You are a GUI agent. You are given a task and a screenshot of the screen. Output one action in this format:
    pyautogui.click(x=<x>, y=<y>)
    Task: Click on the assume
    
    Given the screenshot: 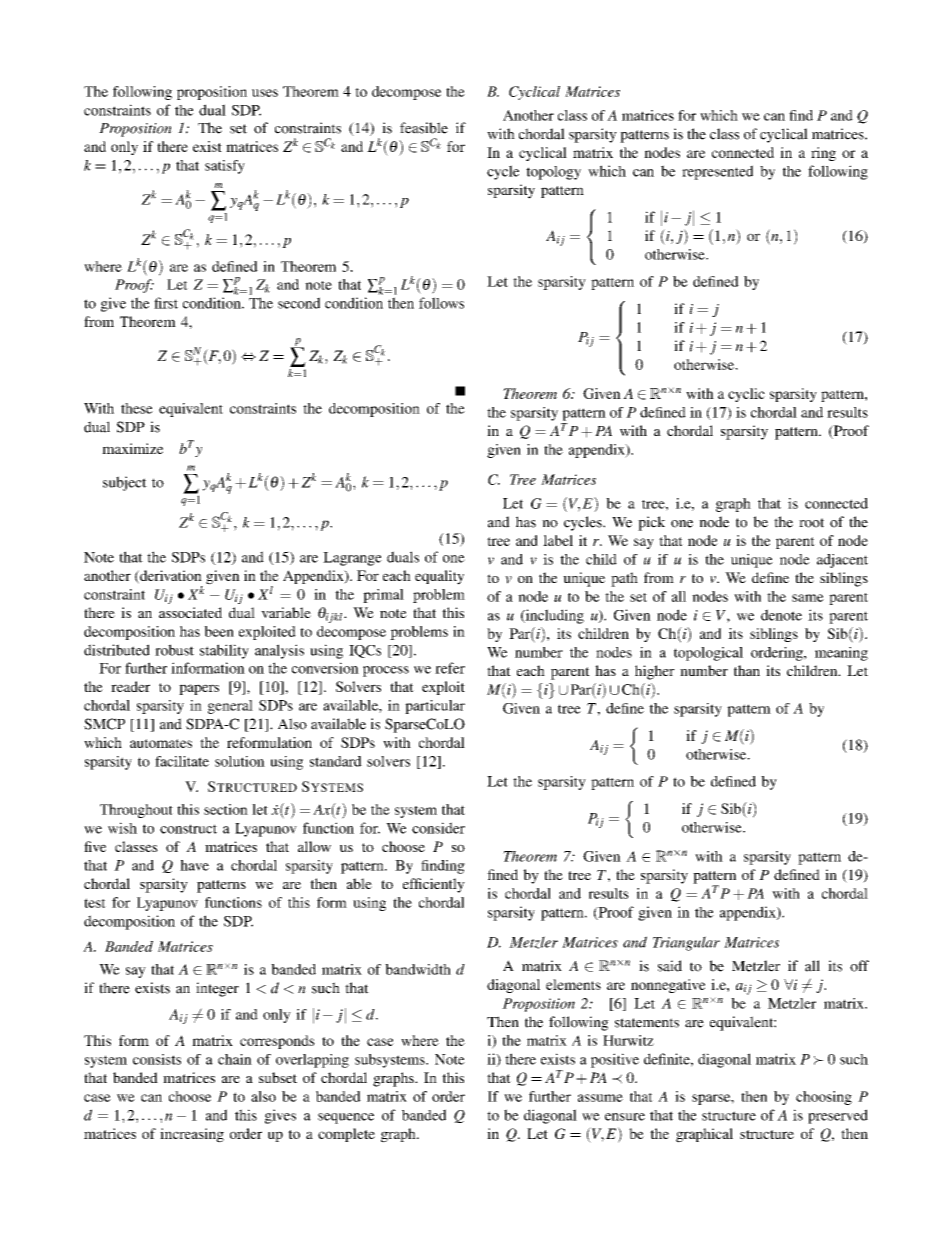 What is the action you would take?
    pyautogui.click(x=600, y=1098)
